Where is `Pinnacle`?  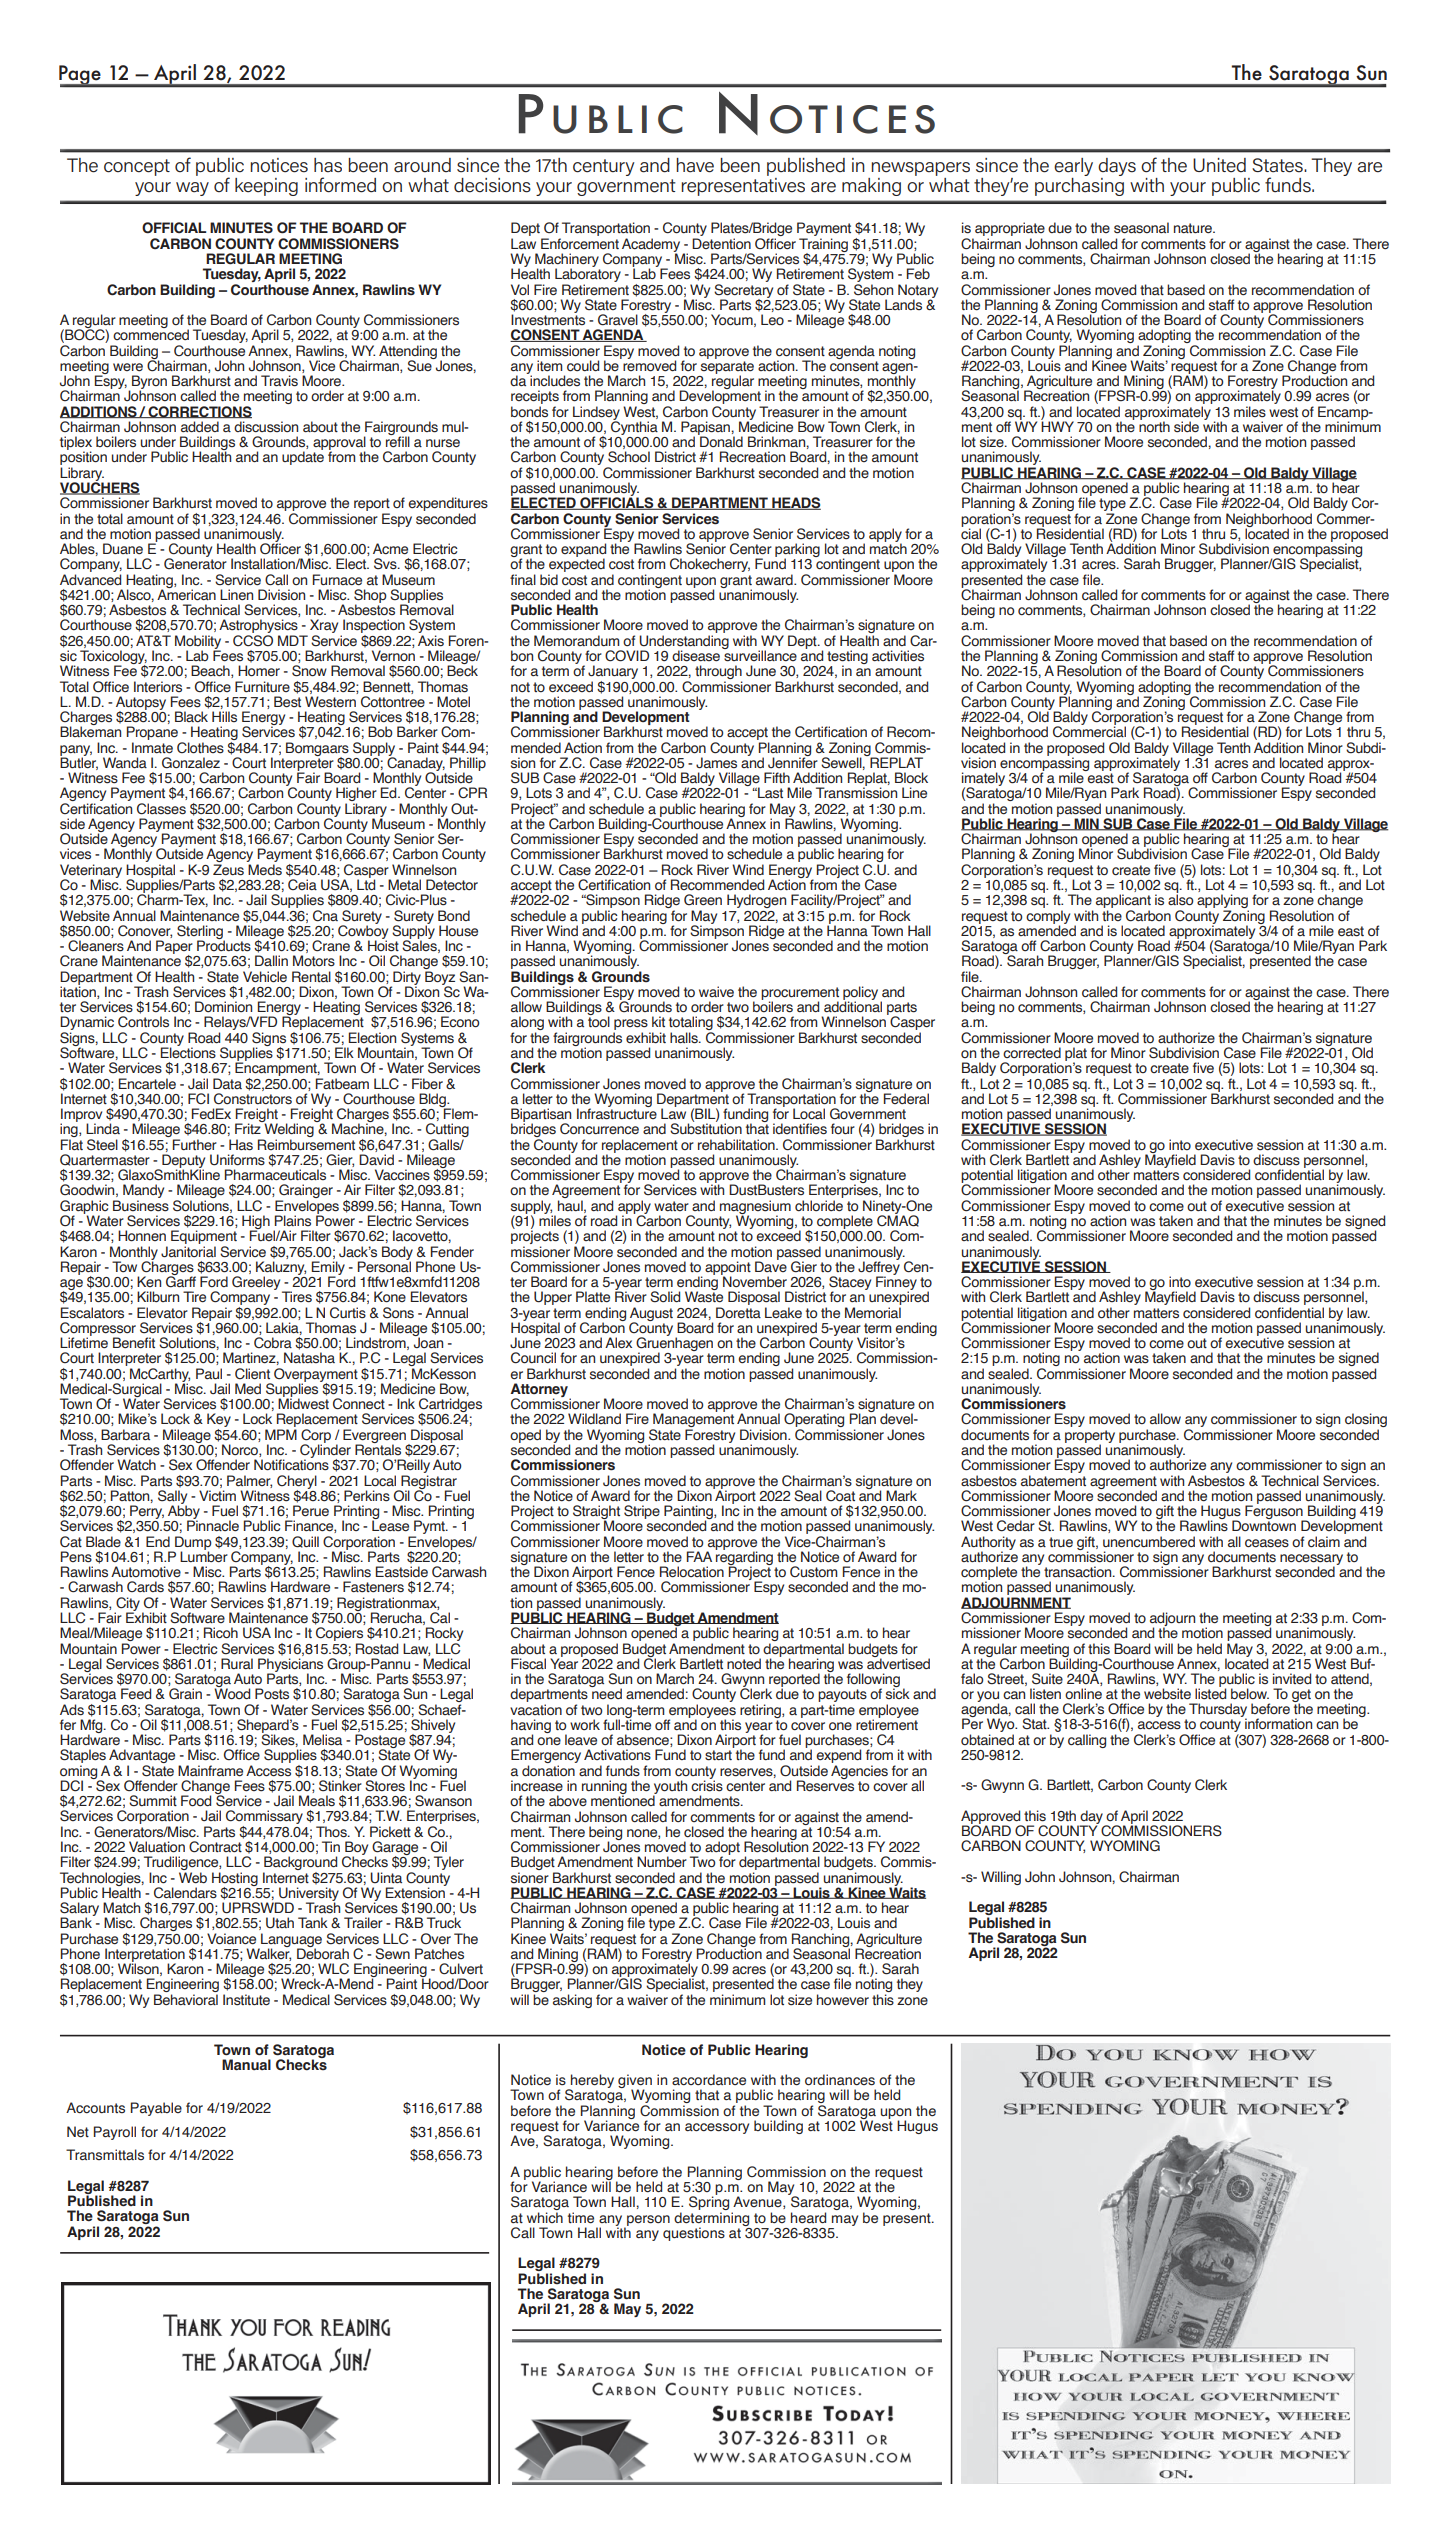 Pinnacle is located at coordinates (213, 1526).
